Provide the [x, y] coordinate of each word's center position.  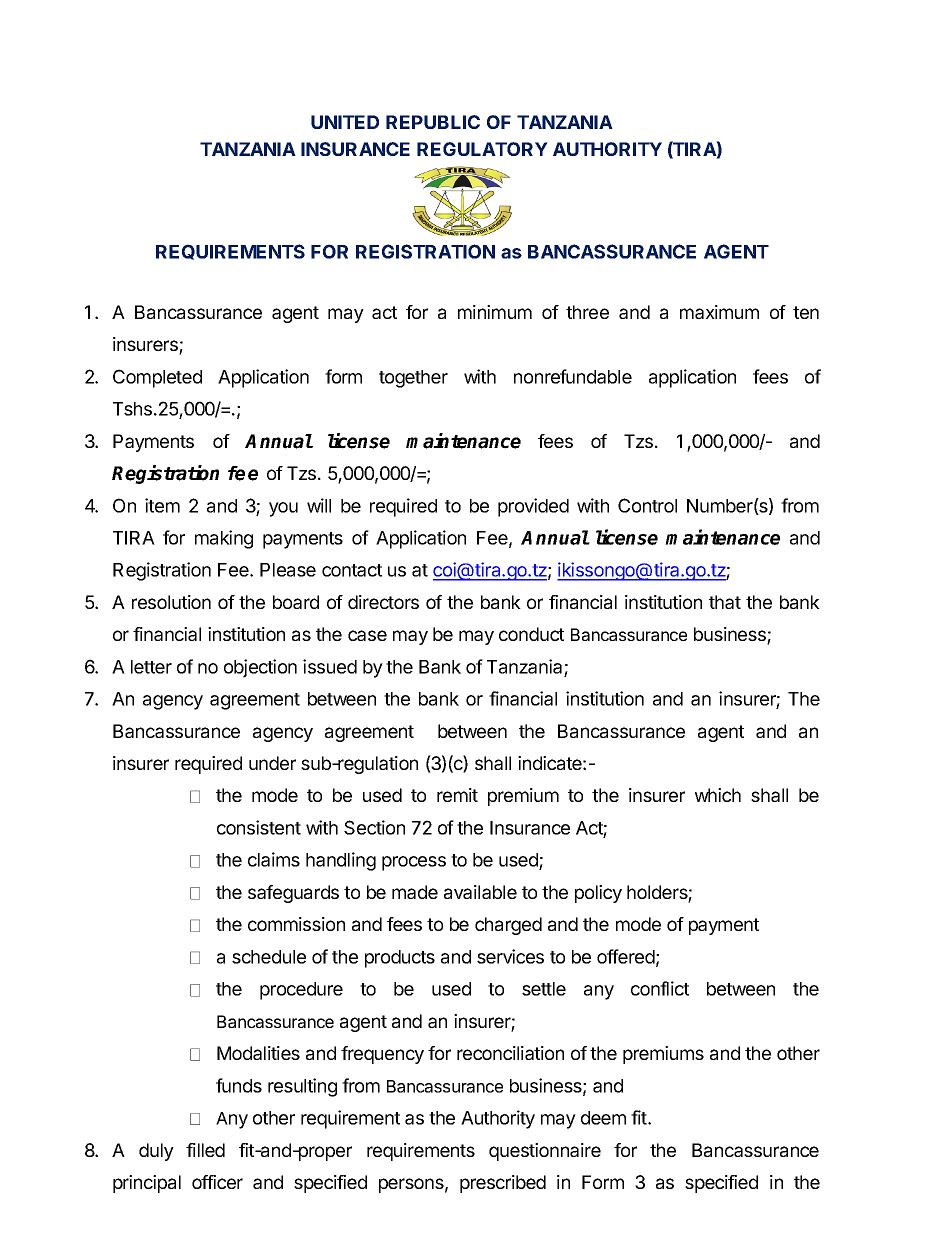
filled [205, 1150]
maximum [719, 312]
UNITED [345, 122]
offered [626, 956]
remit [457, 795]
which [718, 795]
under [272, 763]
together [413, 379]
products [400, 959]
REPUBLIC [433, 122]
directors [383, 602]
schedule [269, 957]
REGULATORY [482, 149]
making [224, 539]
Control [647, 505]
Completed [157, 378]
